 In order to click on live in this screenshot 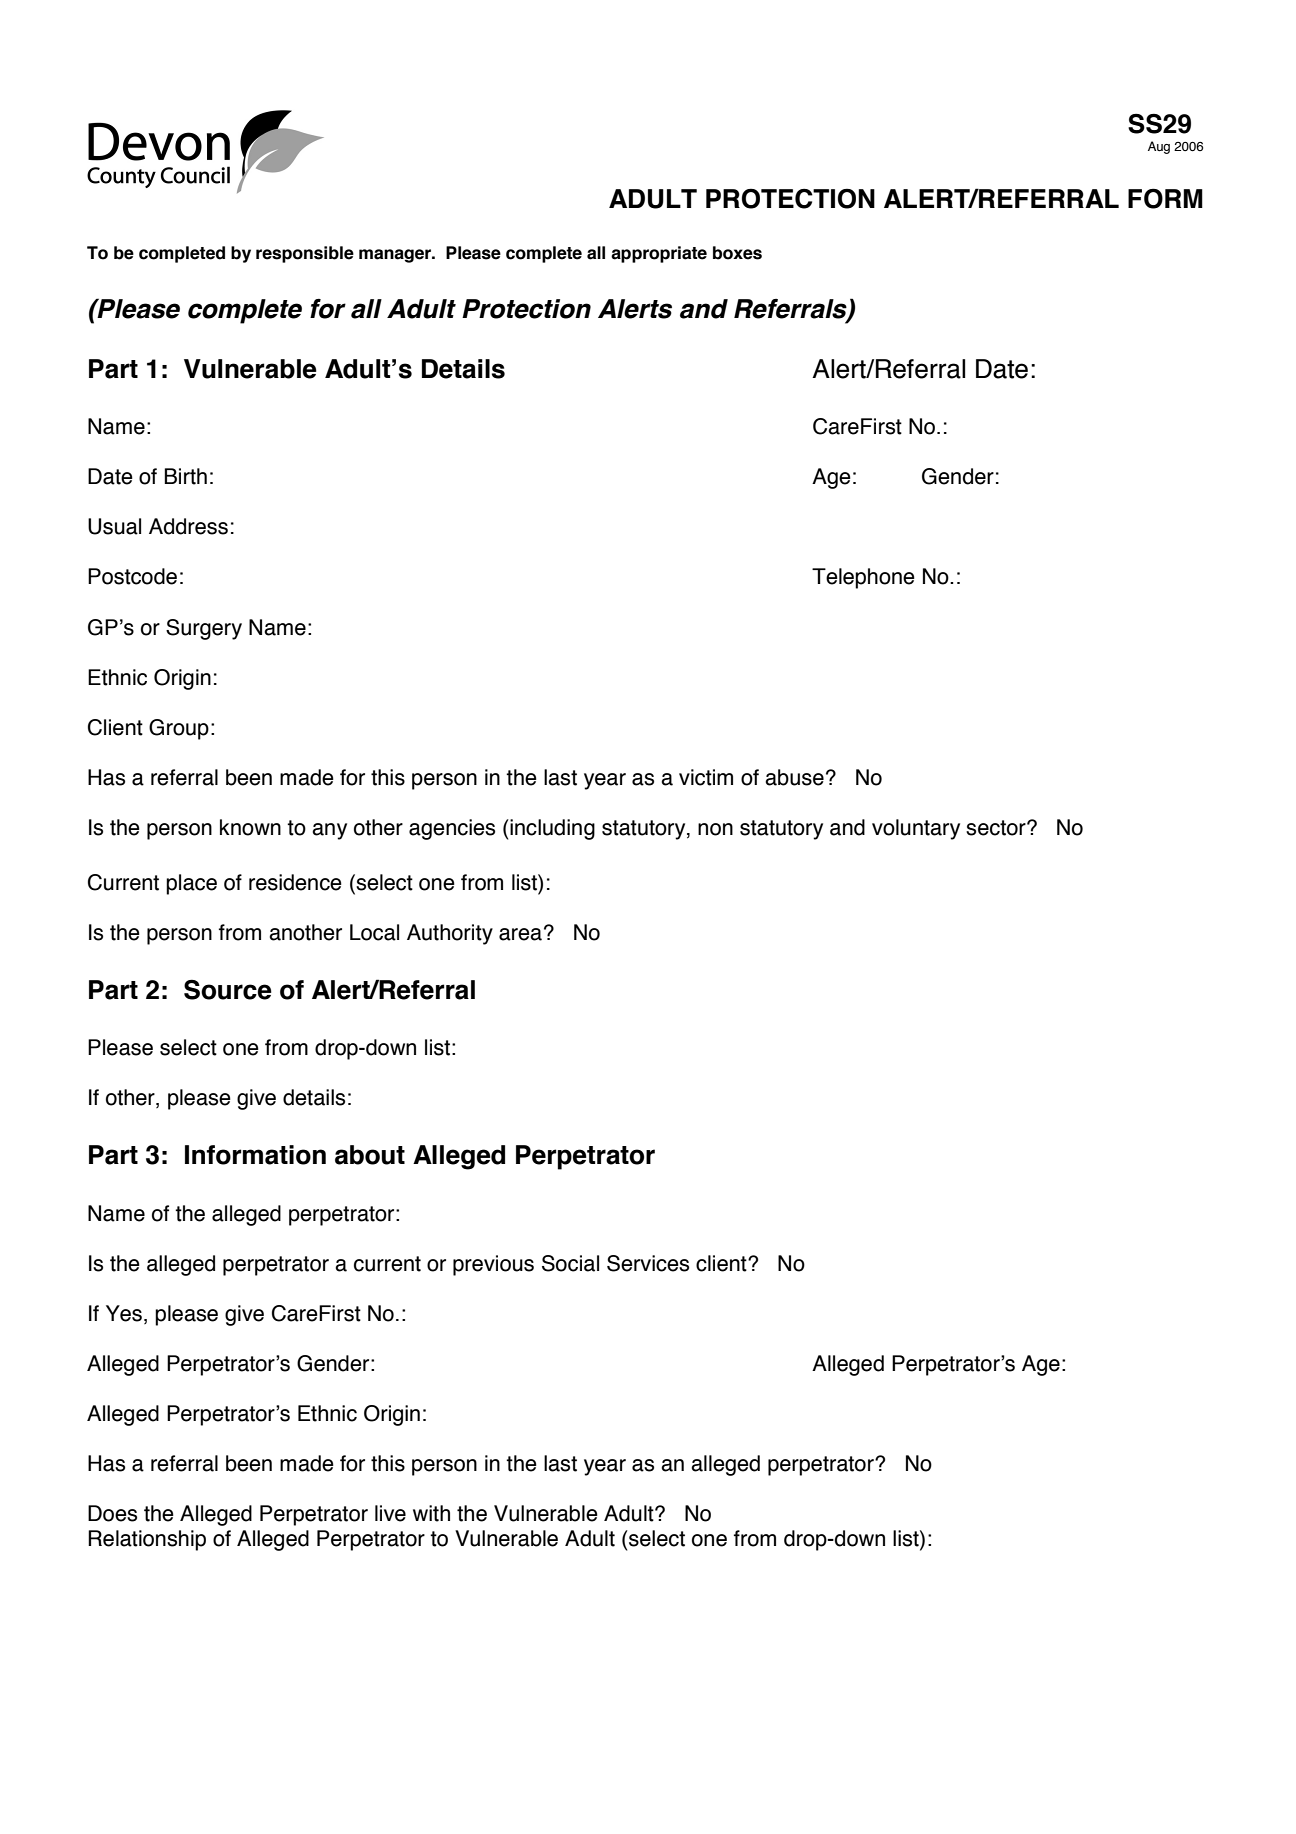, I will do `click(390, 1513)`.
